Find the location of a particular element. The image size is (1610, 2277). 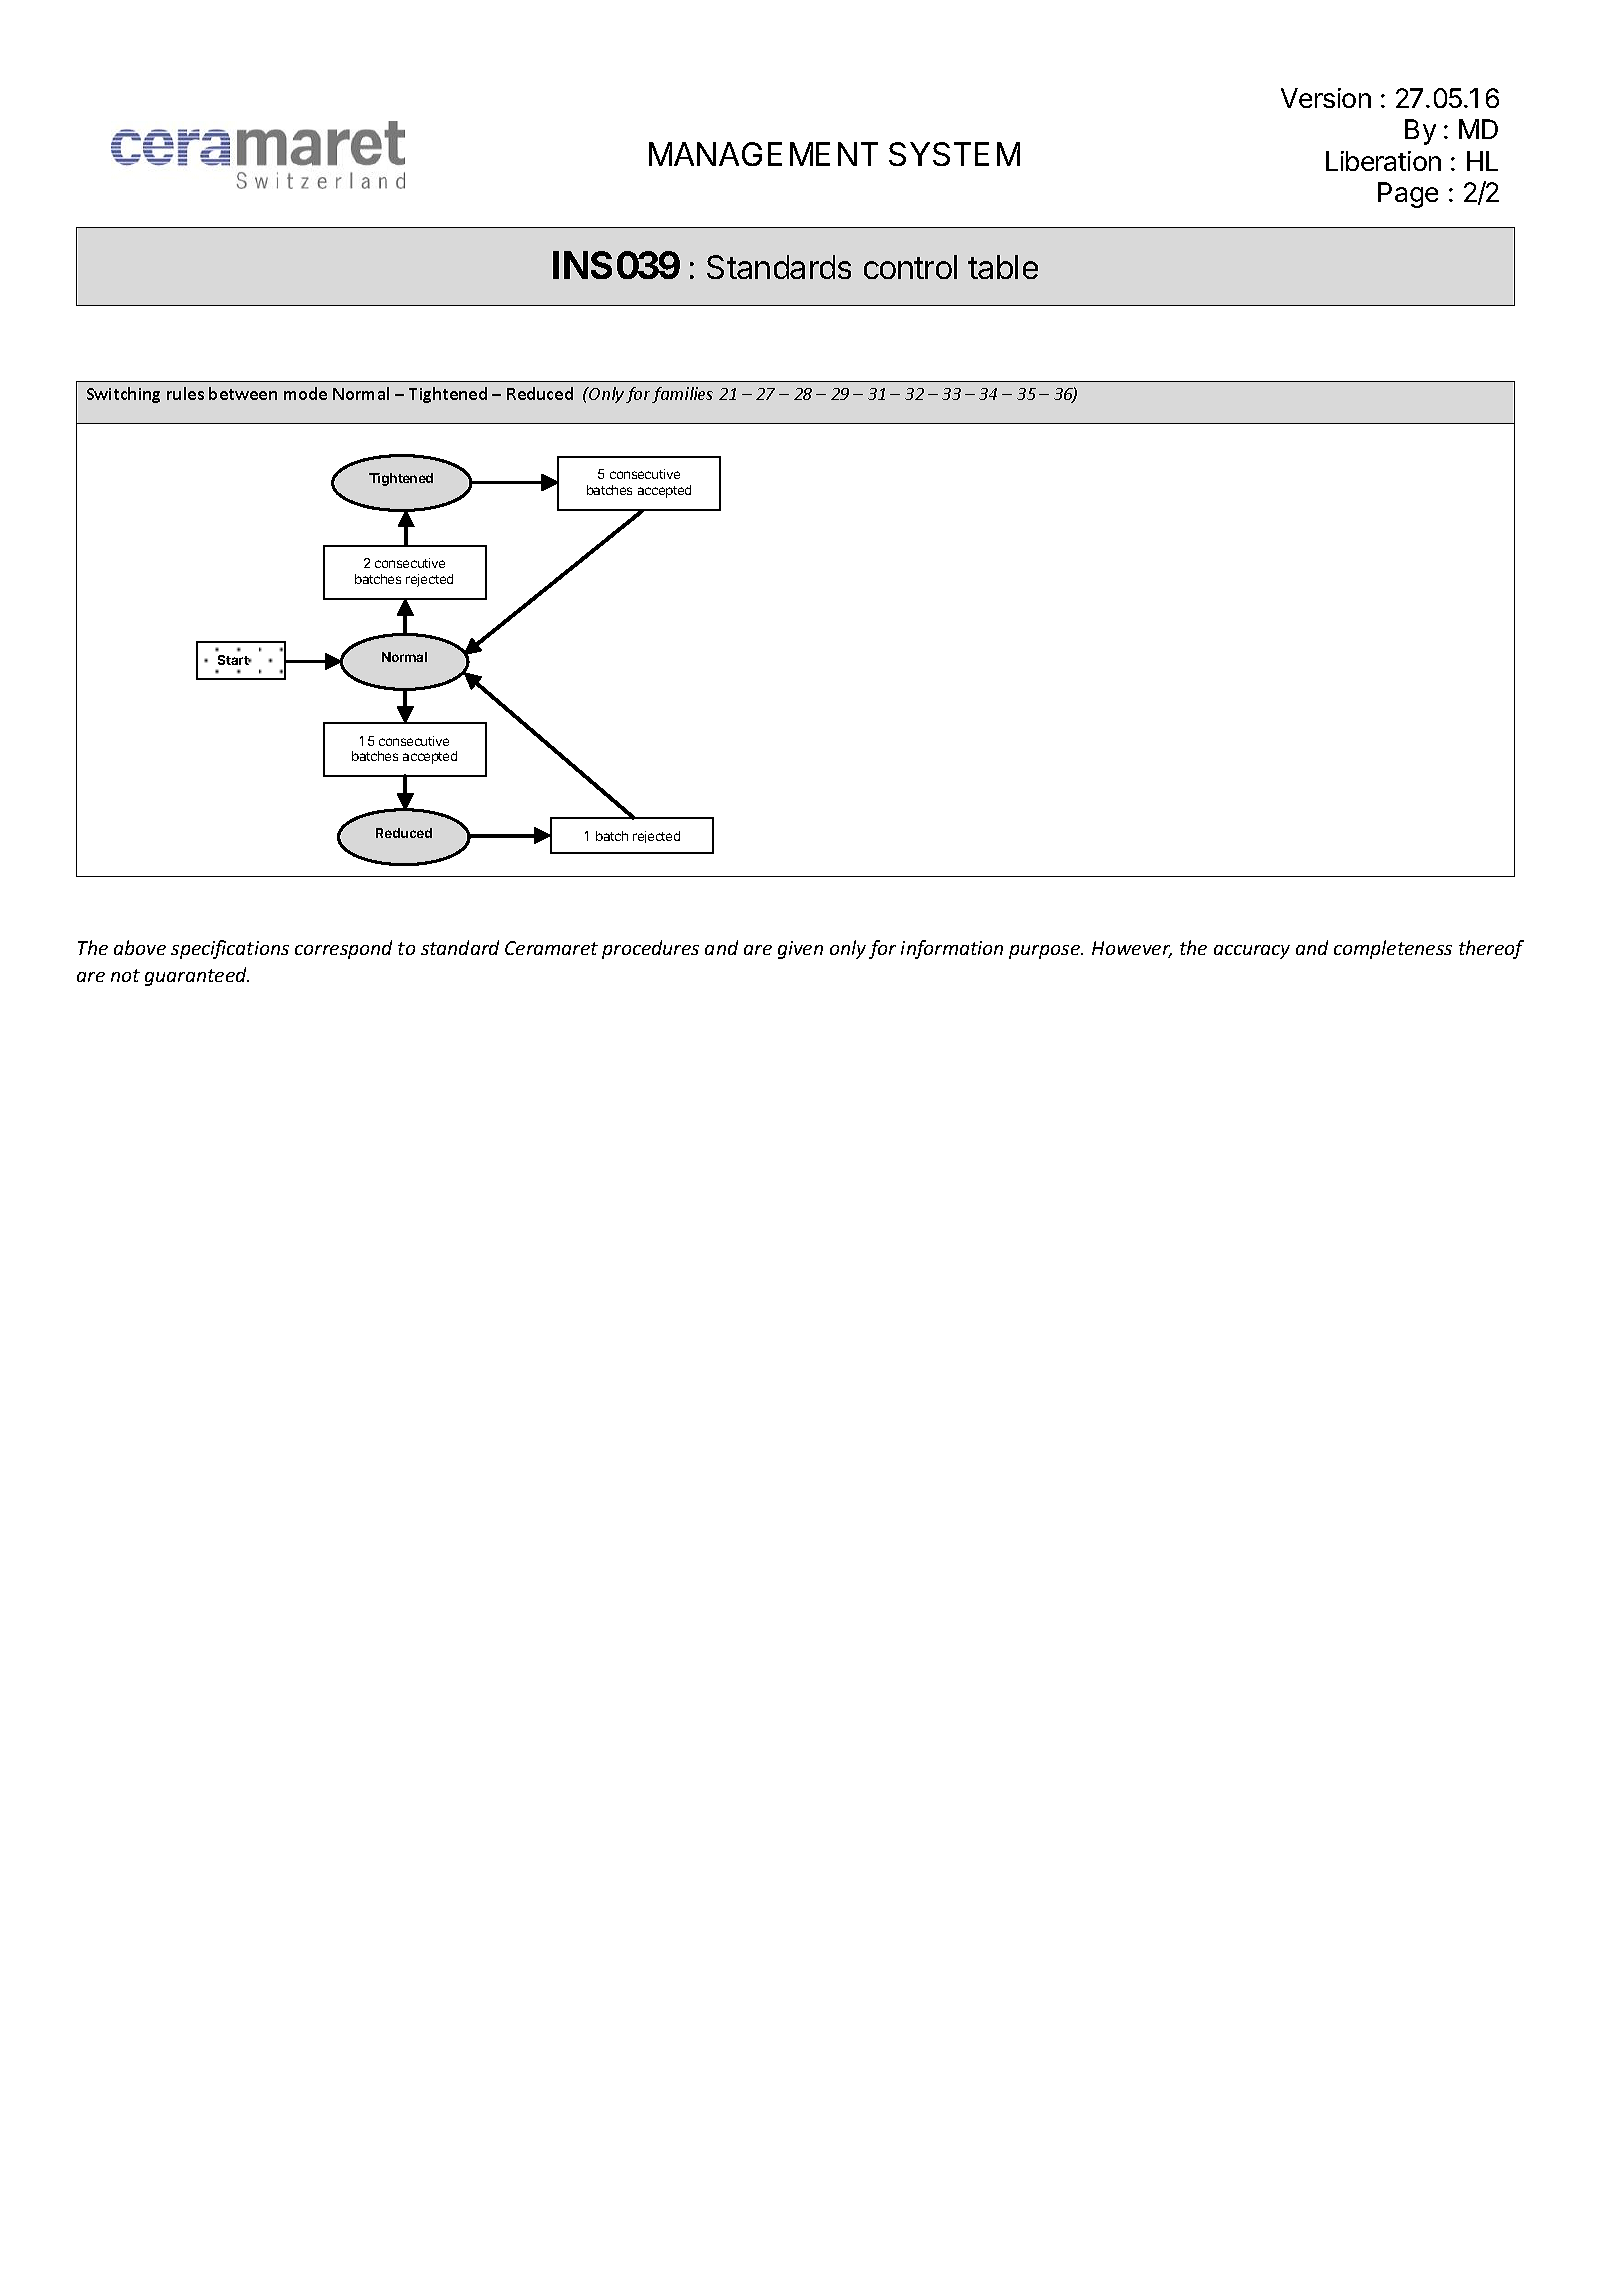

mode is located at coordinates (305, 393).
